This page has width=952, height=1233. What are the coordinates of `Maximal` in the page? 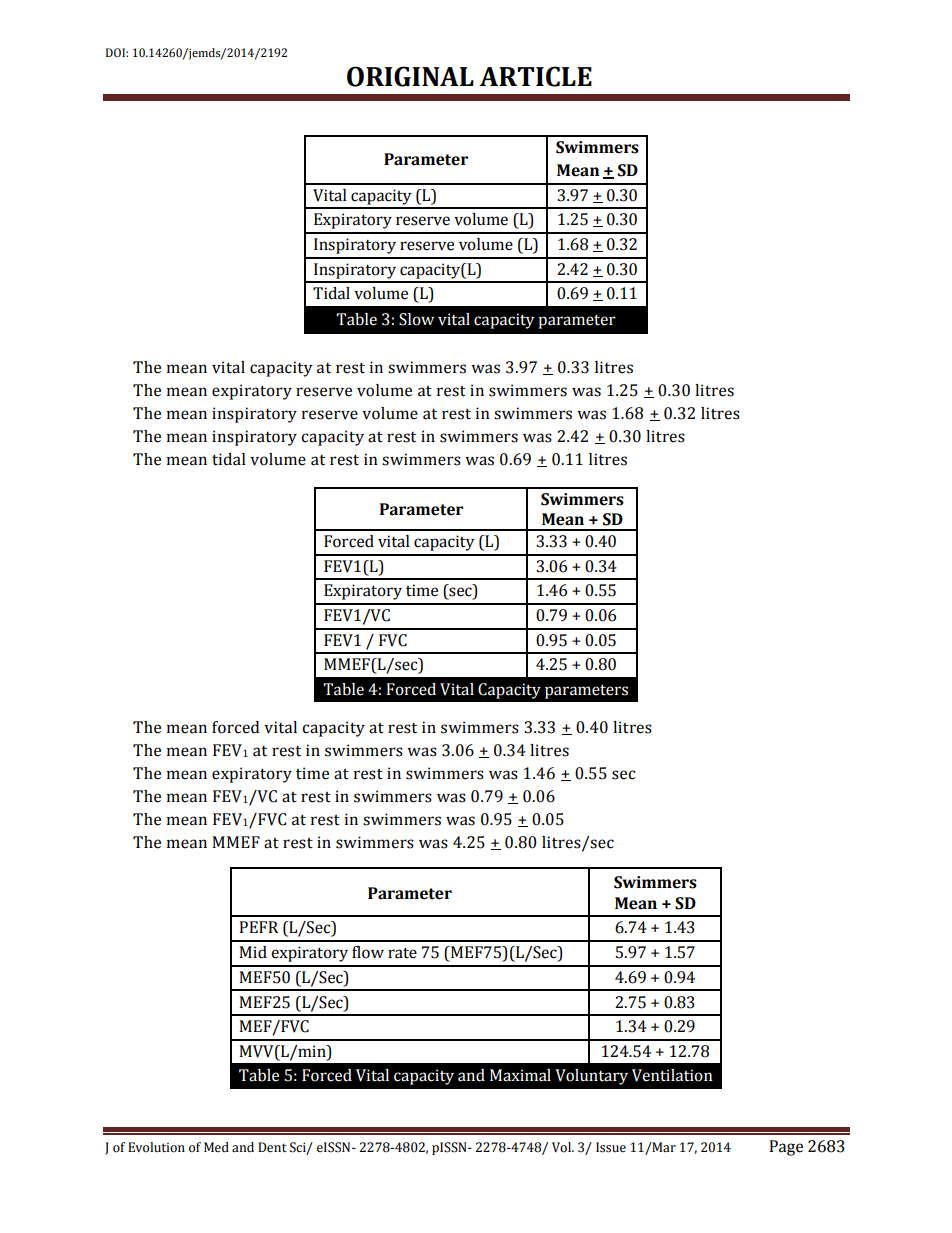 It's located at (520, 1075).
